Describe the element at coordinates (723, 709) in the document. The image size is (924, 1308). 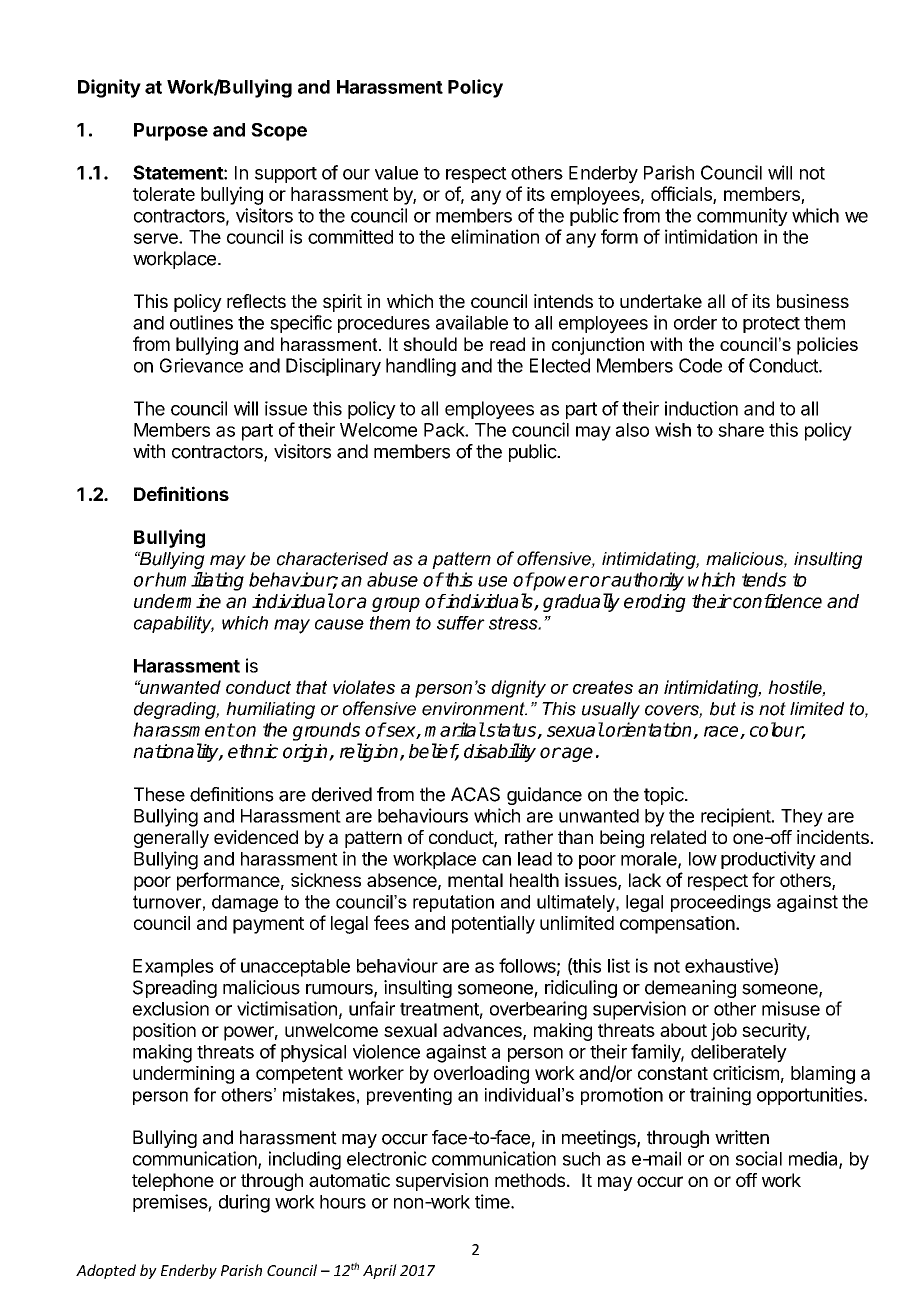
I see `but` at that location.
